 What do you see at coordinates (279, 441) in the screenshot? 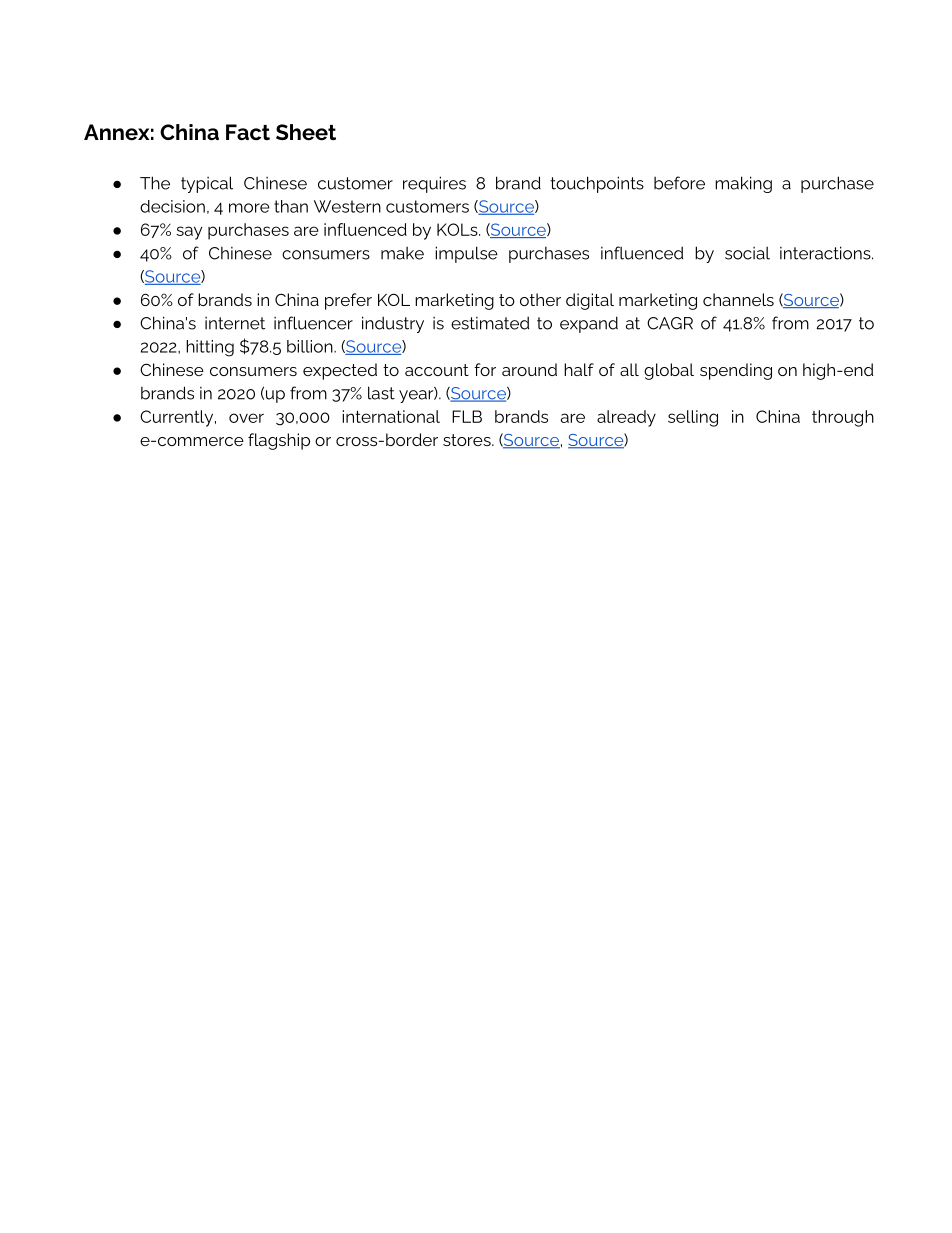
I see `flagship` at bounding box center [279, 441].
